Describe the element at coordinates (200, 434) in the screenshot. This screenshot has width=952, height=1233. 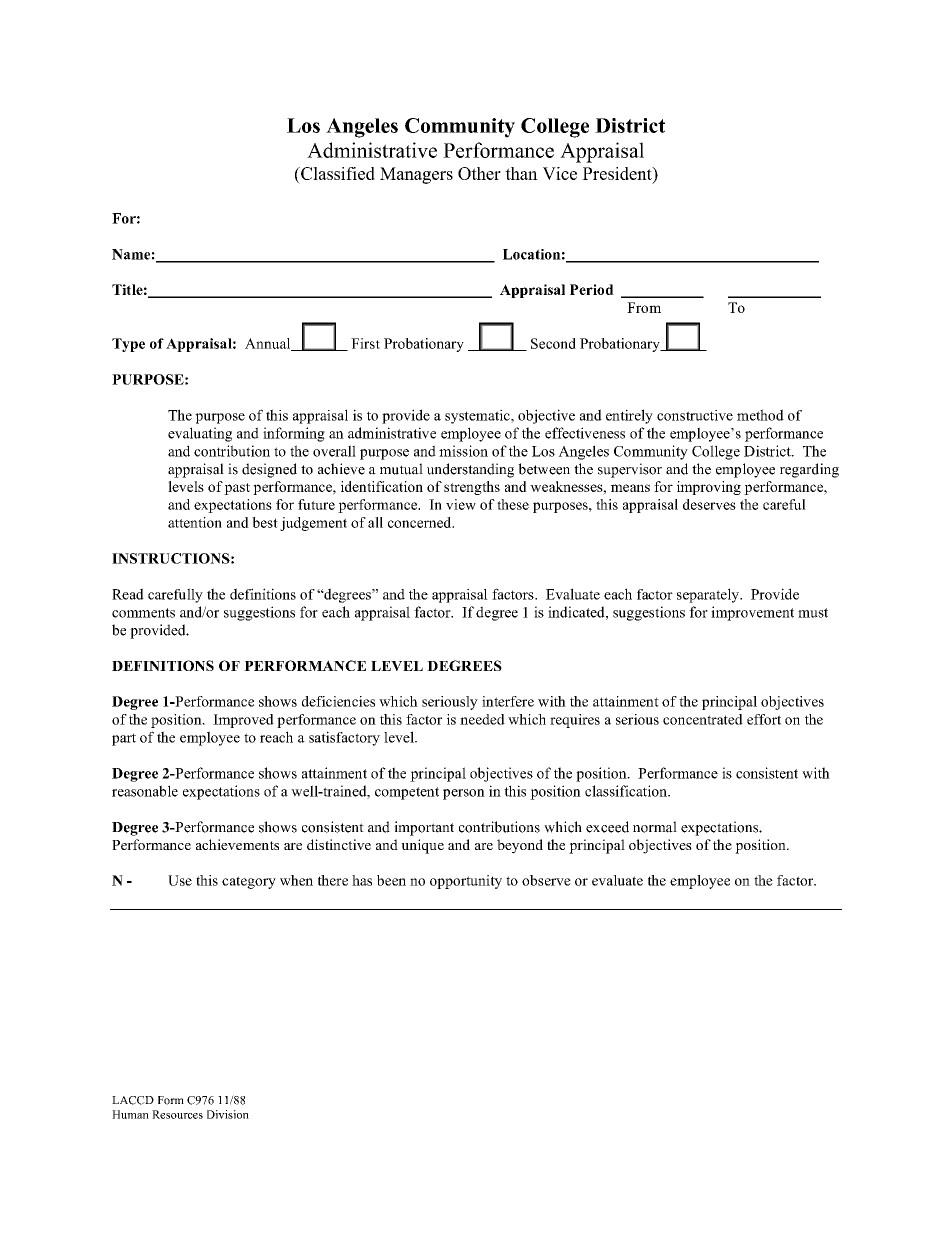
I see `evaluating` at that location.
